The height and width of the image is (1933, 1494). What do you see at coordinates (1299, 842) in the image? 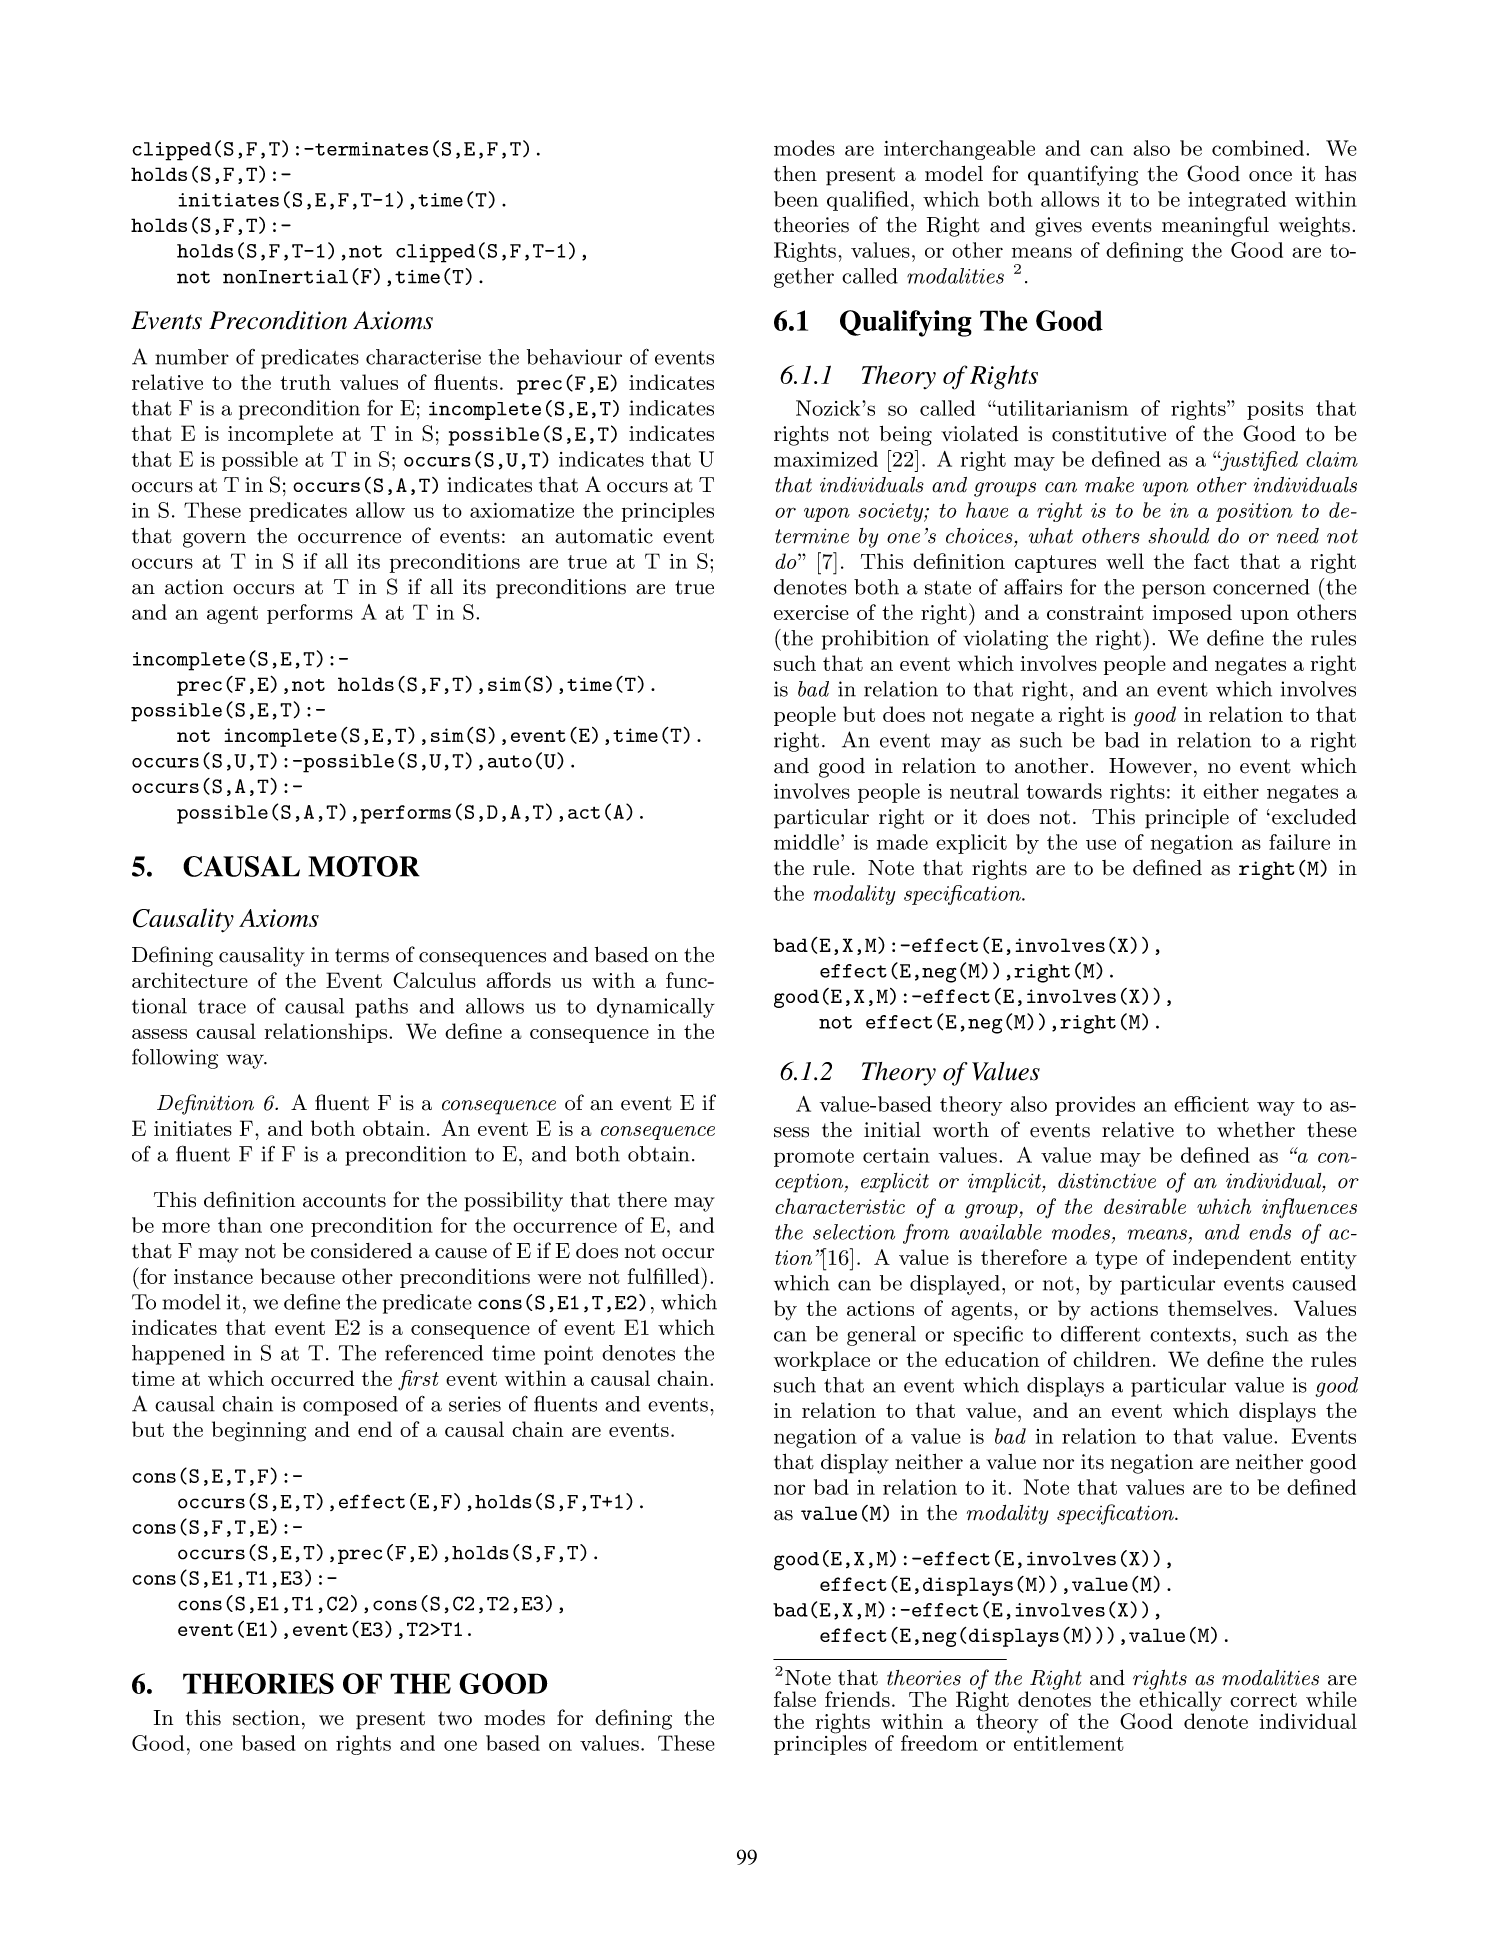
I see `failure` at bounding box center [1299, 842].
